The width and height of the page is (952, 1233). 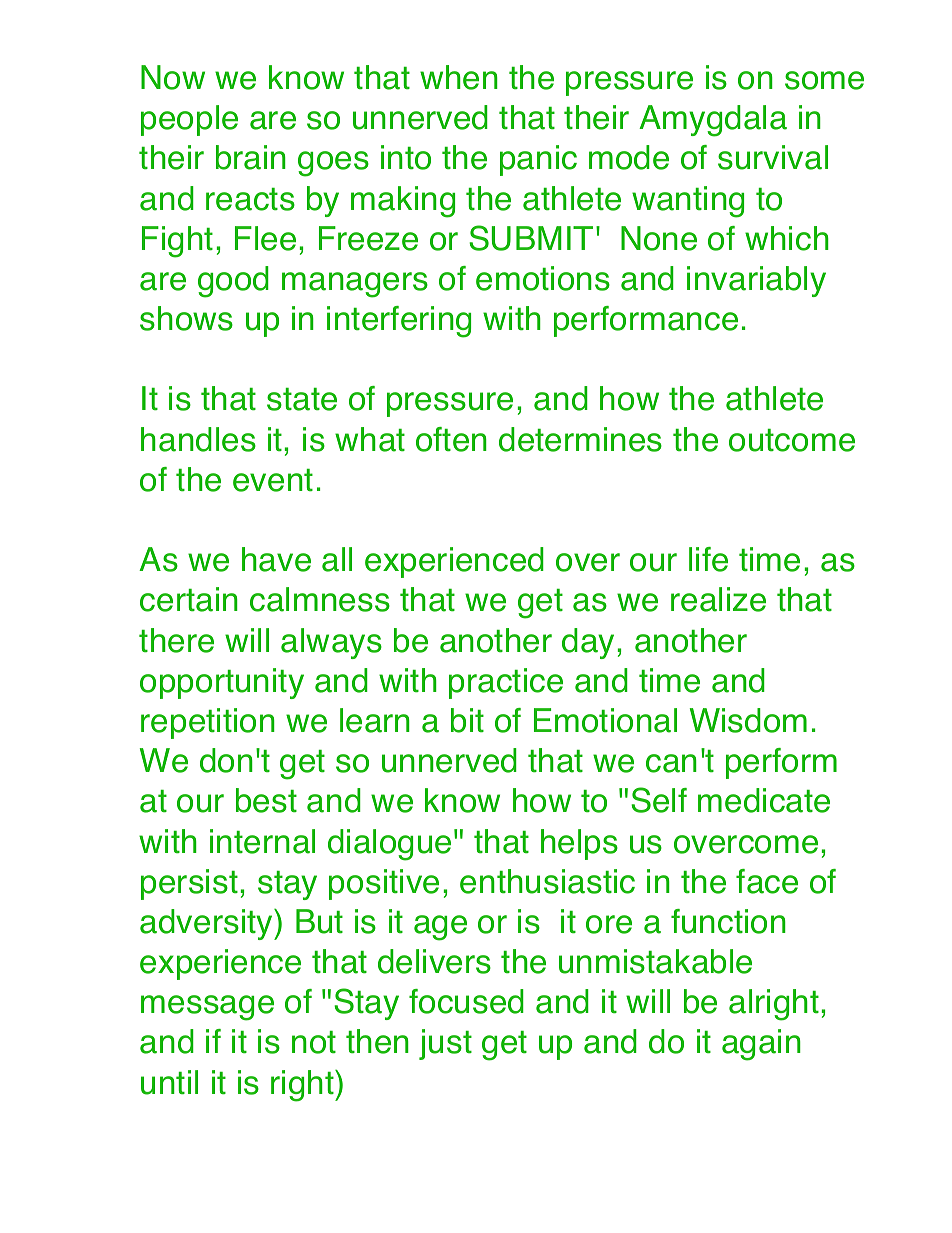 What do you see at coordinates (459, 77) in the page?
I see `when` at bounding box center [459, 77].
